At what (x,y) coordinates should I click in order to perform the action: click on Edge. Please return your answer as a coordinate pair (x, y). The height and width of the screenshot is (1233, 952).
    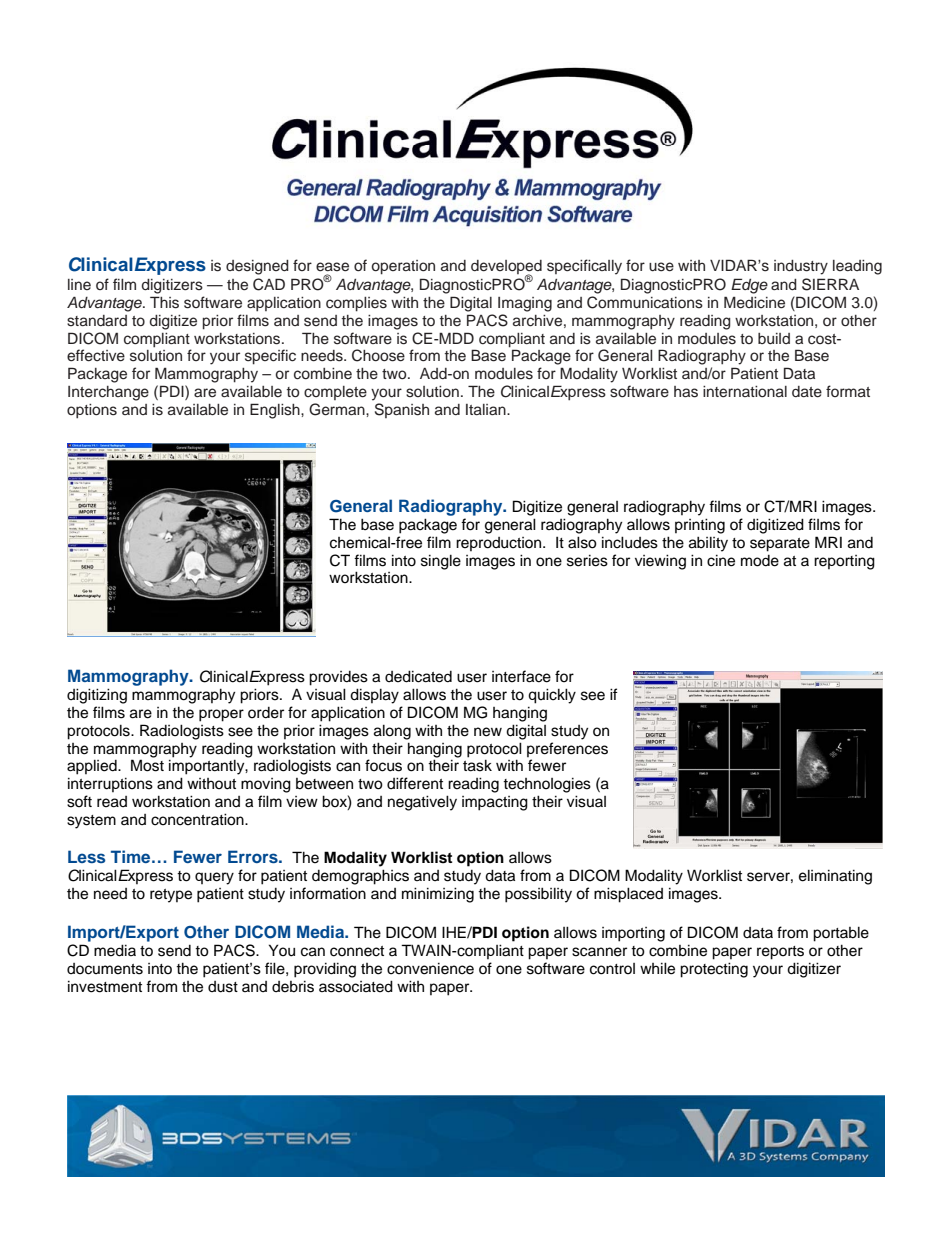
    Looking at the image, I should click on (749, 286).
